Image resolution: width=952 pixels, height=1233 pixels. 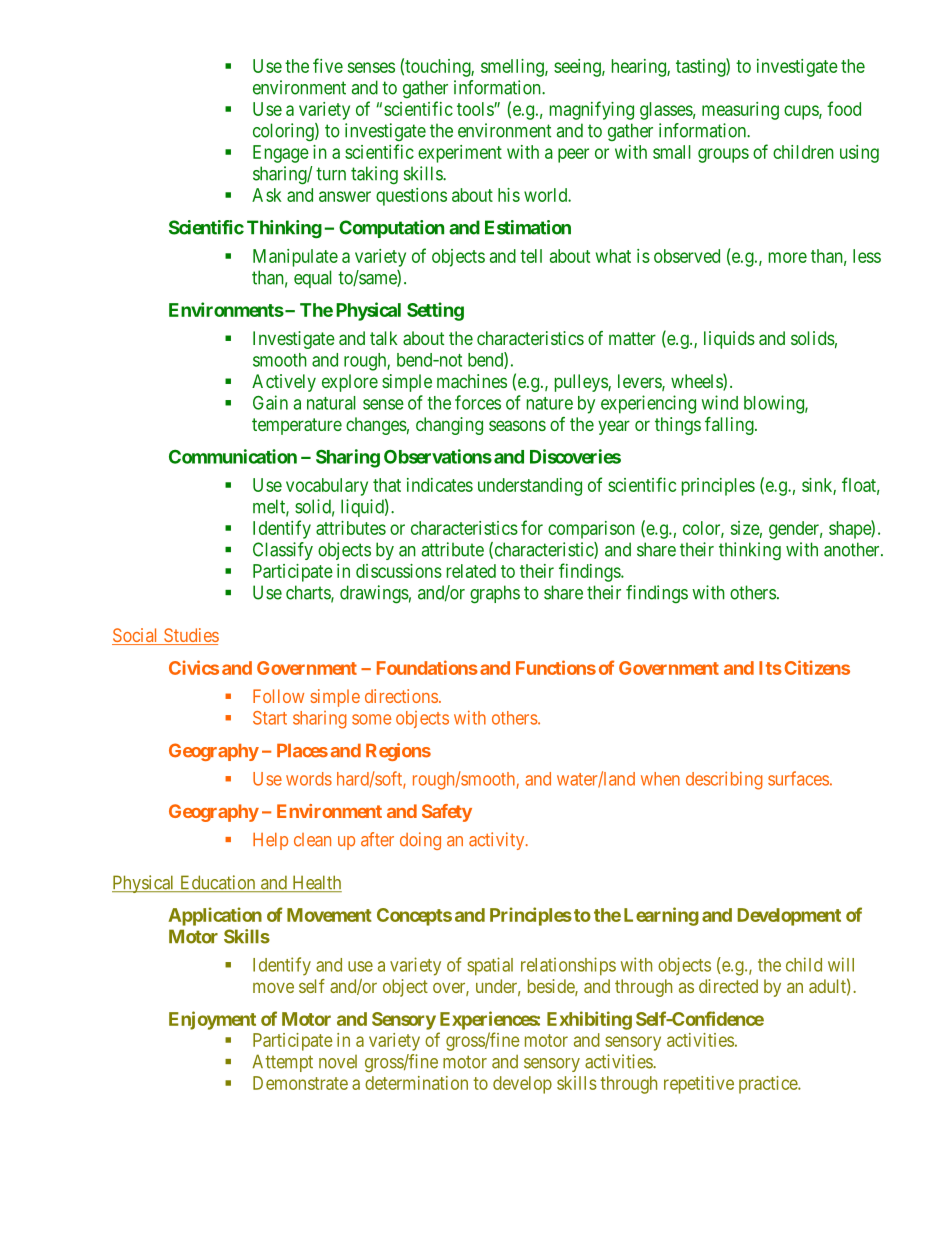 I want to click on seasons, so click(x=517, y=425).
